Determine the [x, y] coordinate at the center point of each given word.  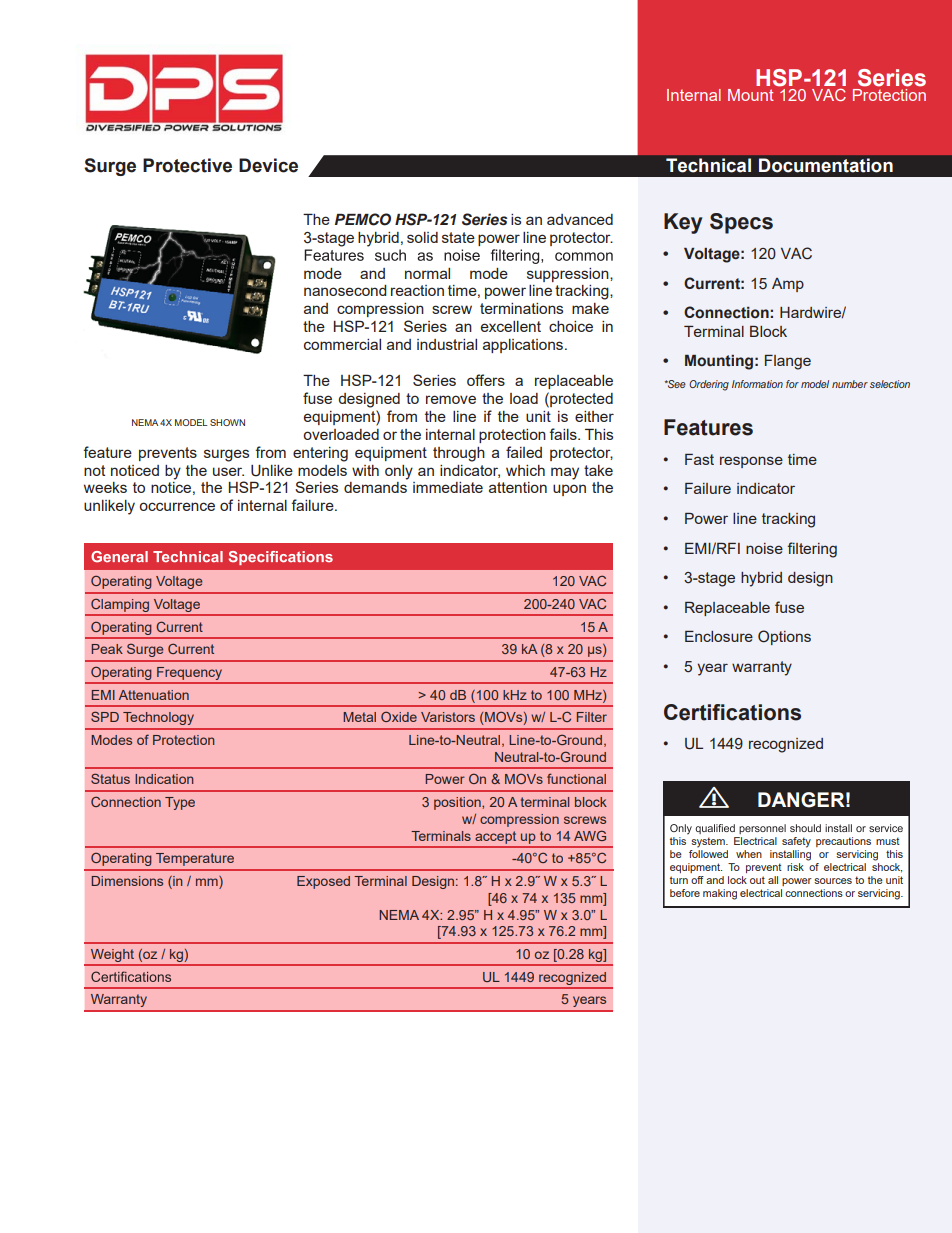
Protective [187, 165]
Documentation [826, 165]
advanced [580, 219]
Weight [112, 957]
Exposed [323, 882]
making [720, 894]
